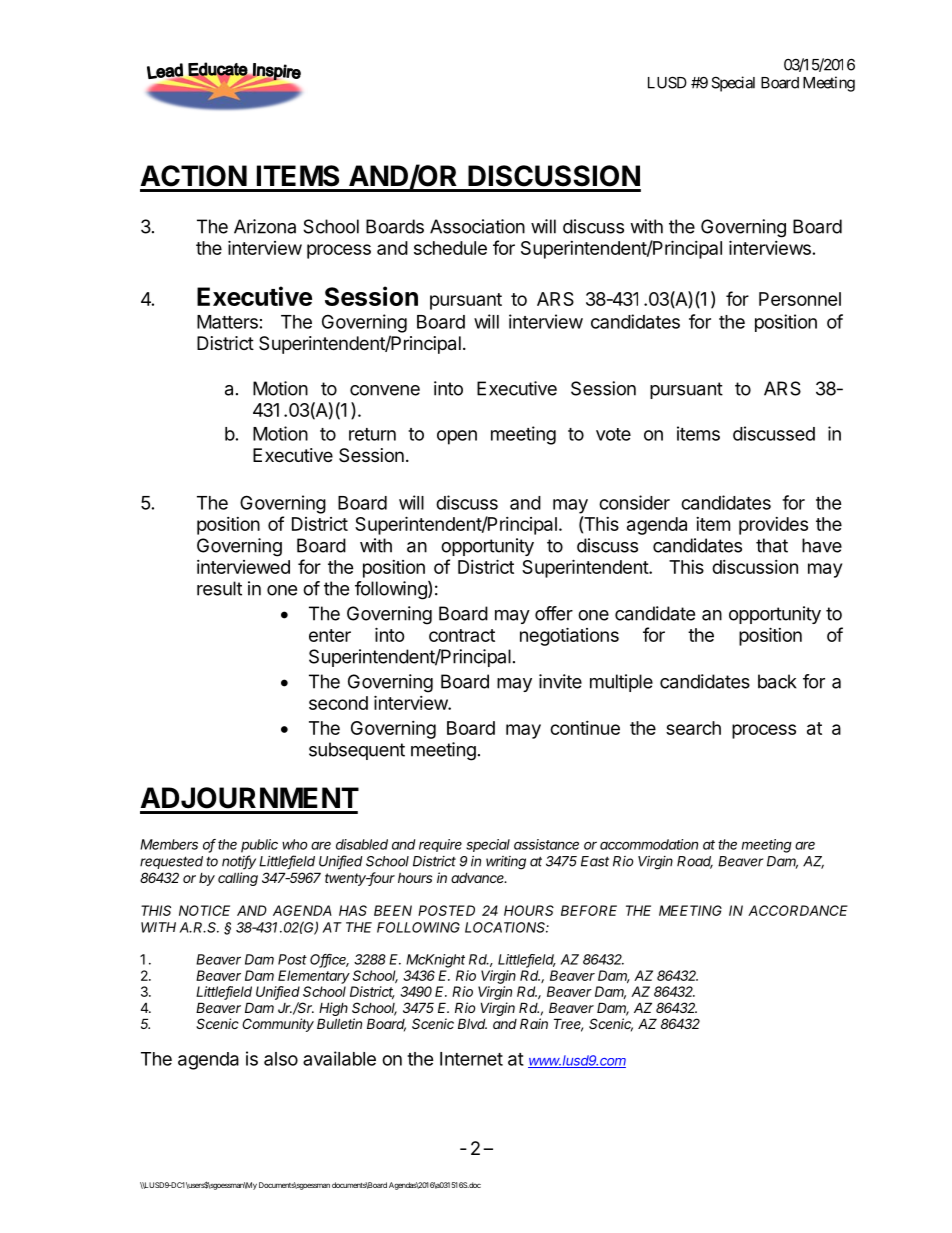 The width and height of the screenshot is (952, 1233). What do you see at coordinates (479, 877) in the screenshot?
I see `advance` at bounding box center [479, 877].
